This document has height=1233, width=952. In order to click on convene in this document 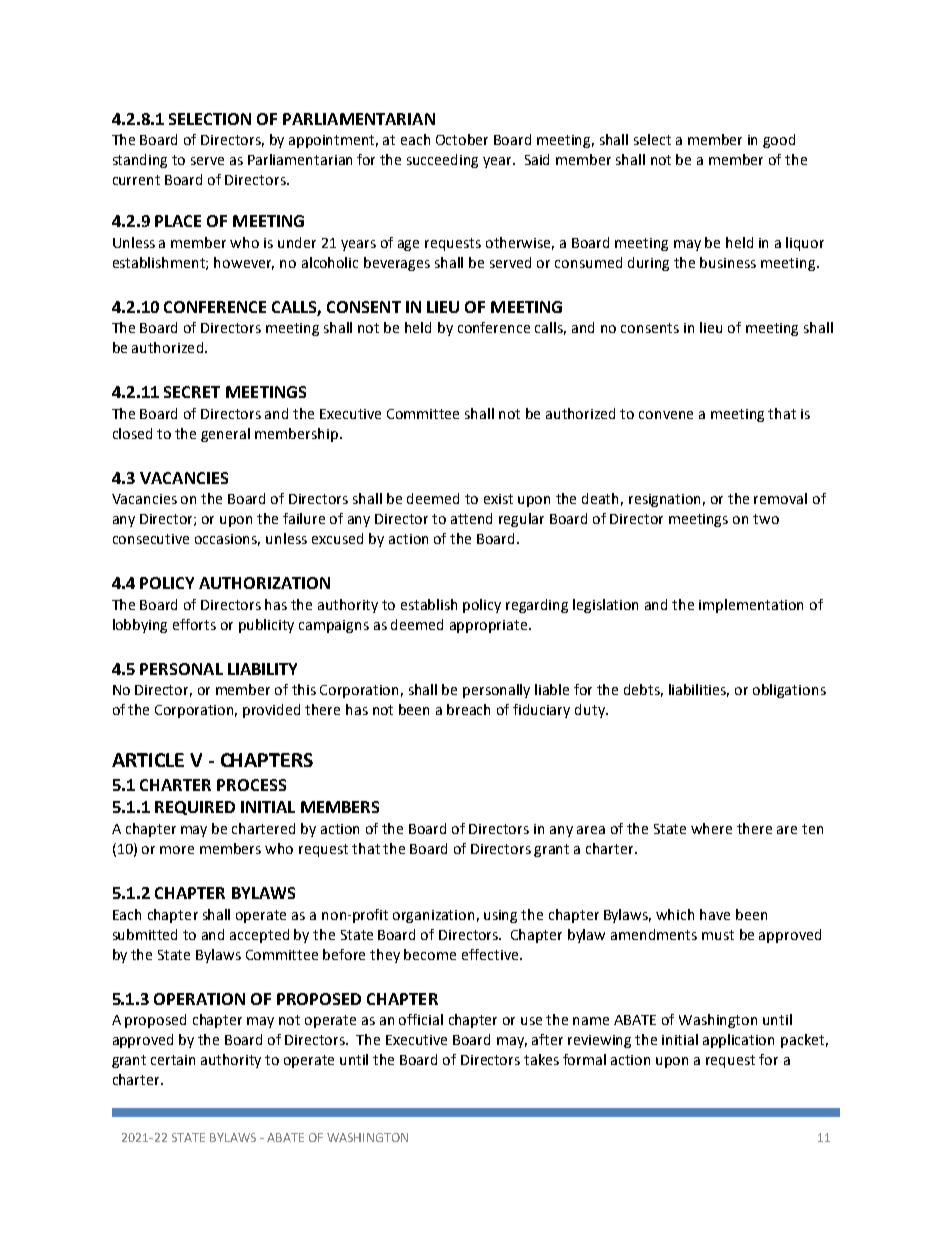, I will do `click(666, 415)`.
